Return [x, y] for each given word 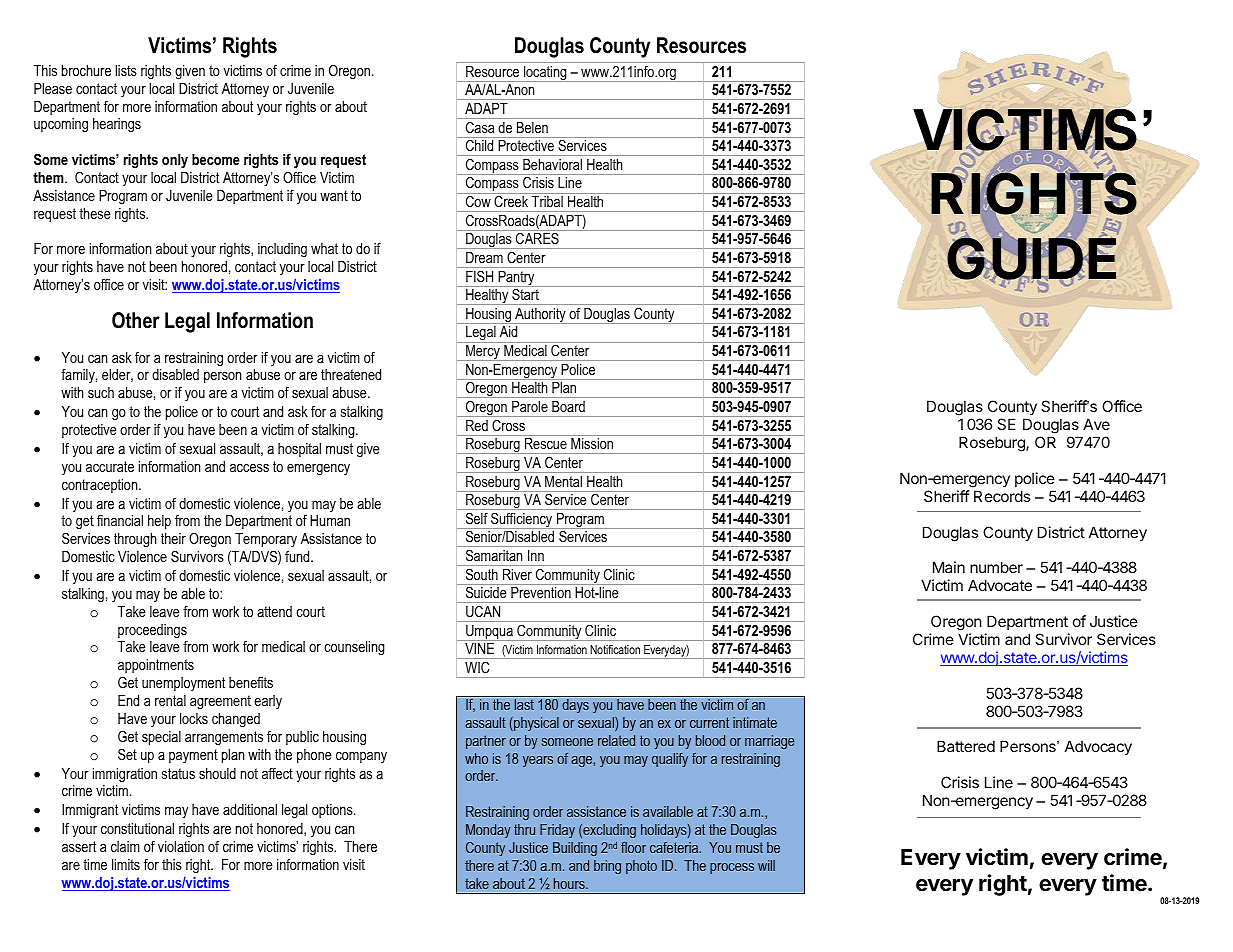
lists [126, 70]
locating [545, 74]
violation [181, 846]
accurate [110, 466]
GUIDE [1031, 259]
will [766, 865]
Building [575, 849]
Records [1002, 496]
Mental [563, 481]
